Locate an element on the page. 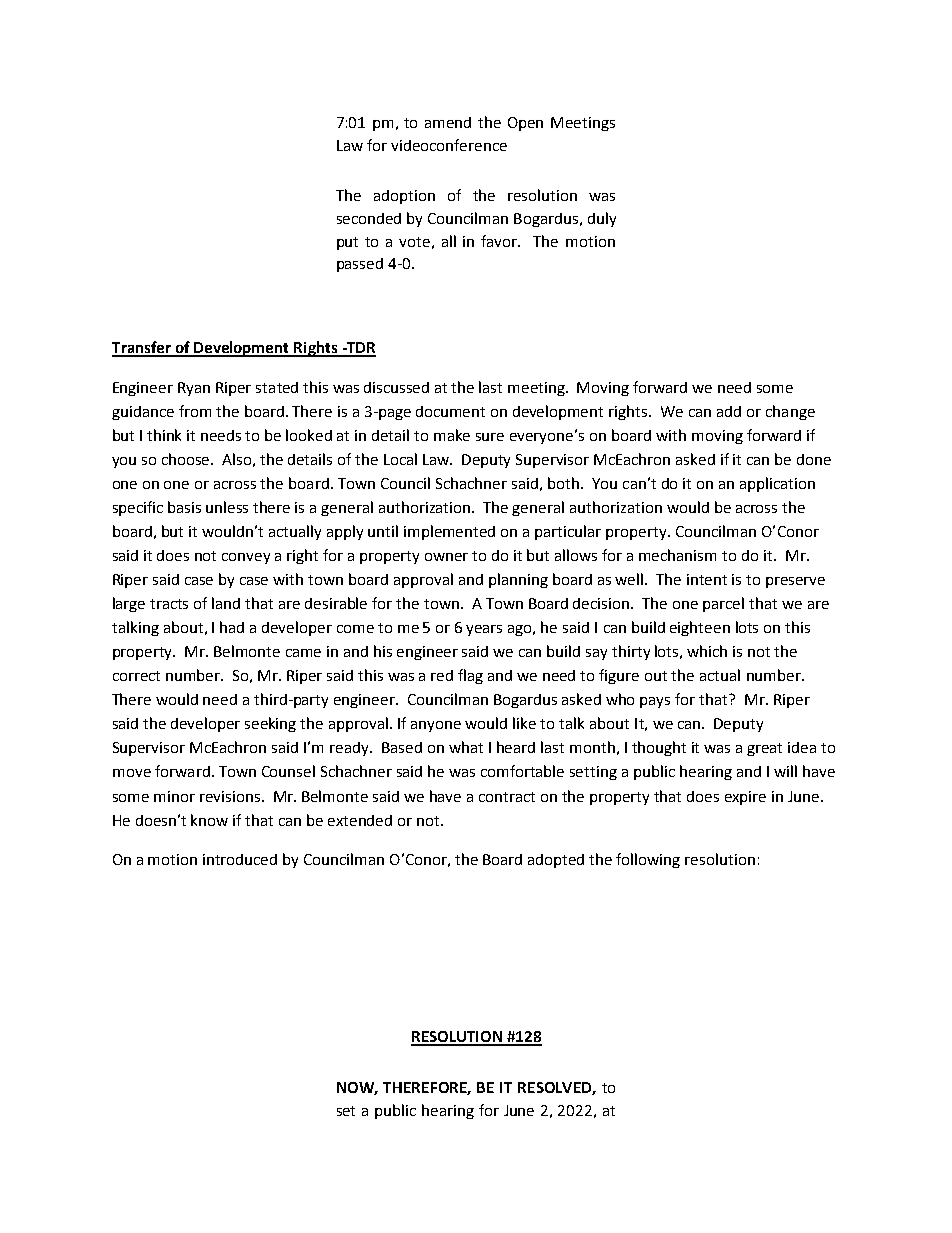 This document has width=952, height=1233. seconded is located at coordinates (369, 218).
